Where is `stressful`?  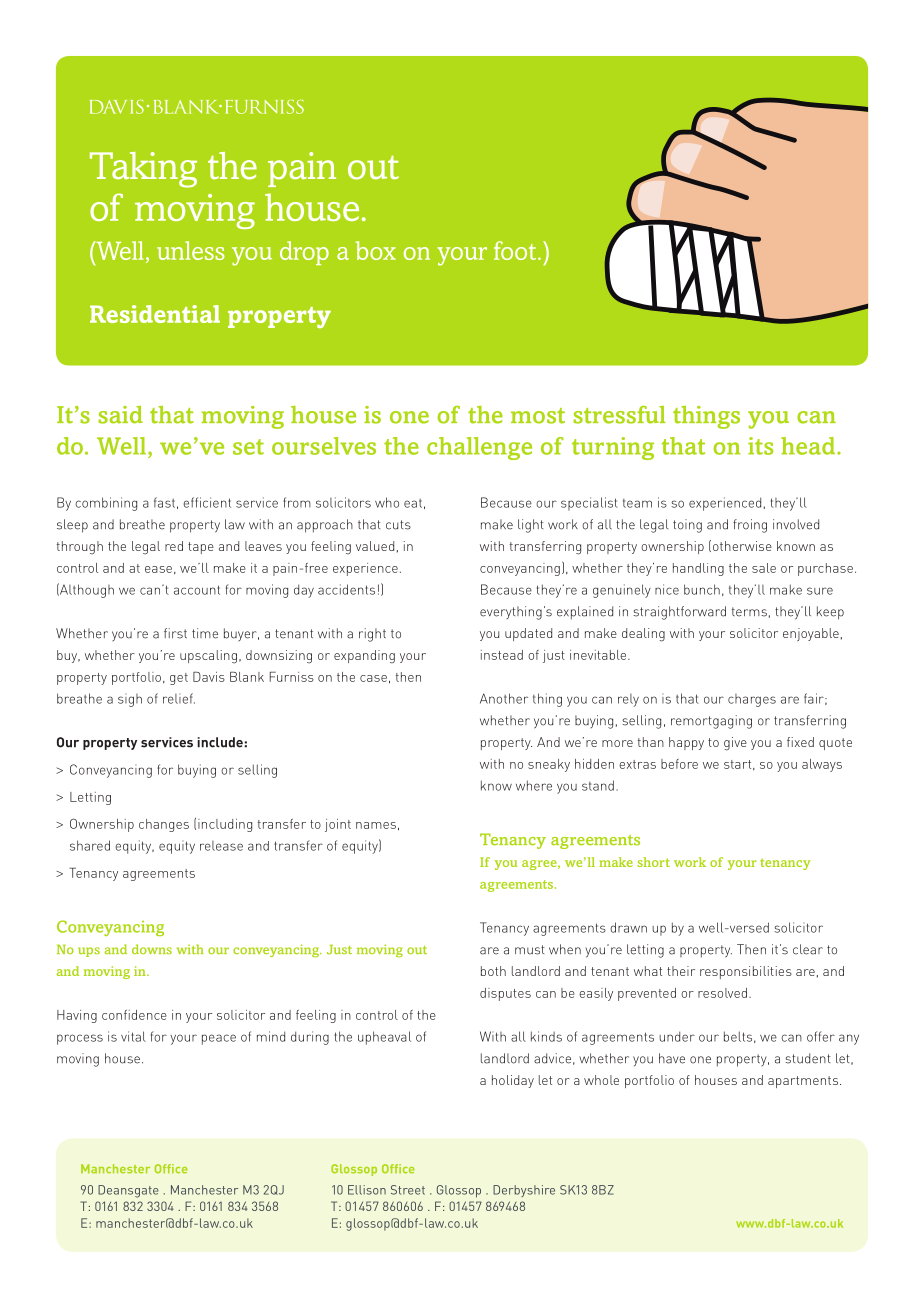 stressful is located at coordinates (619, 415).
